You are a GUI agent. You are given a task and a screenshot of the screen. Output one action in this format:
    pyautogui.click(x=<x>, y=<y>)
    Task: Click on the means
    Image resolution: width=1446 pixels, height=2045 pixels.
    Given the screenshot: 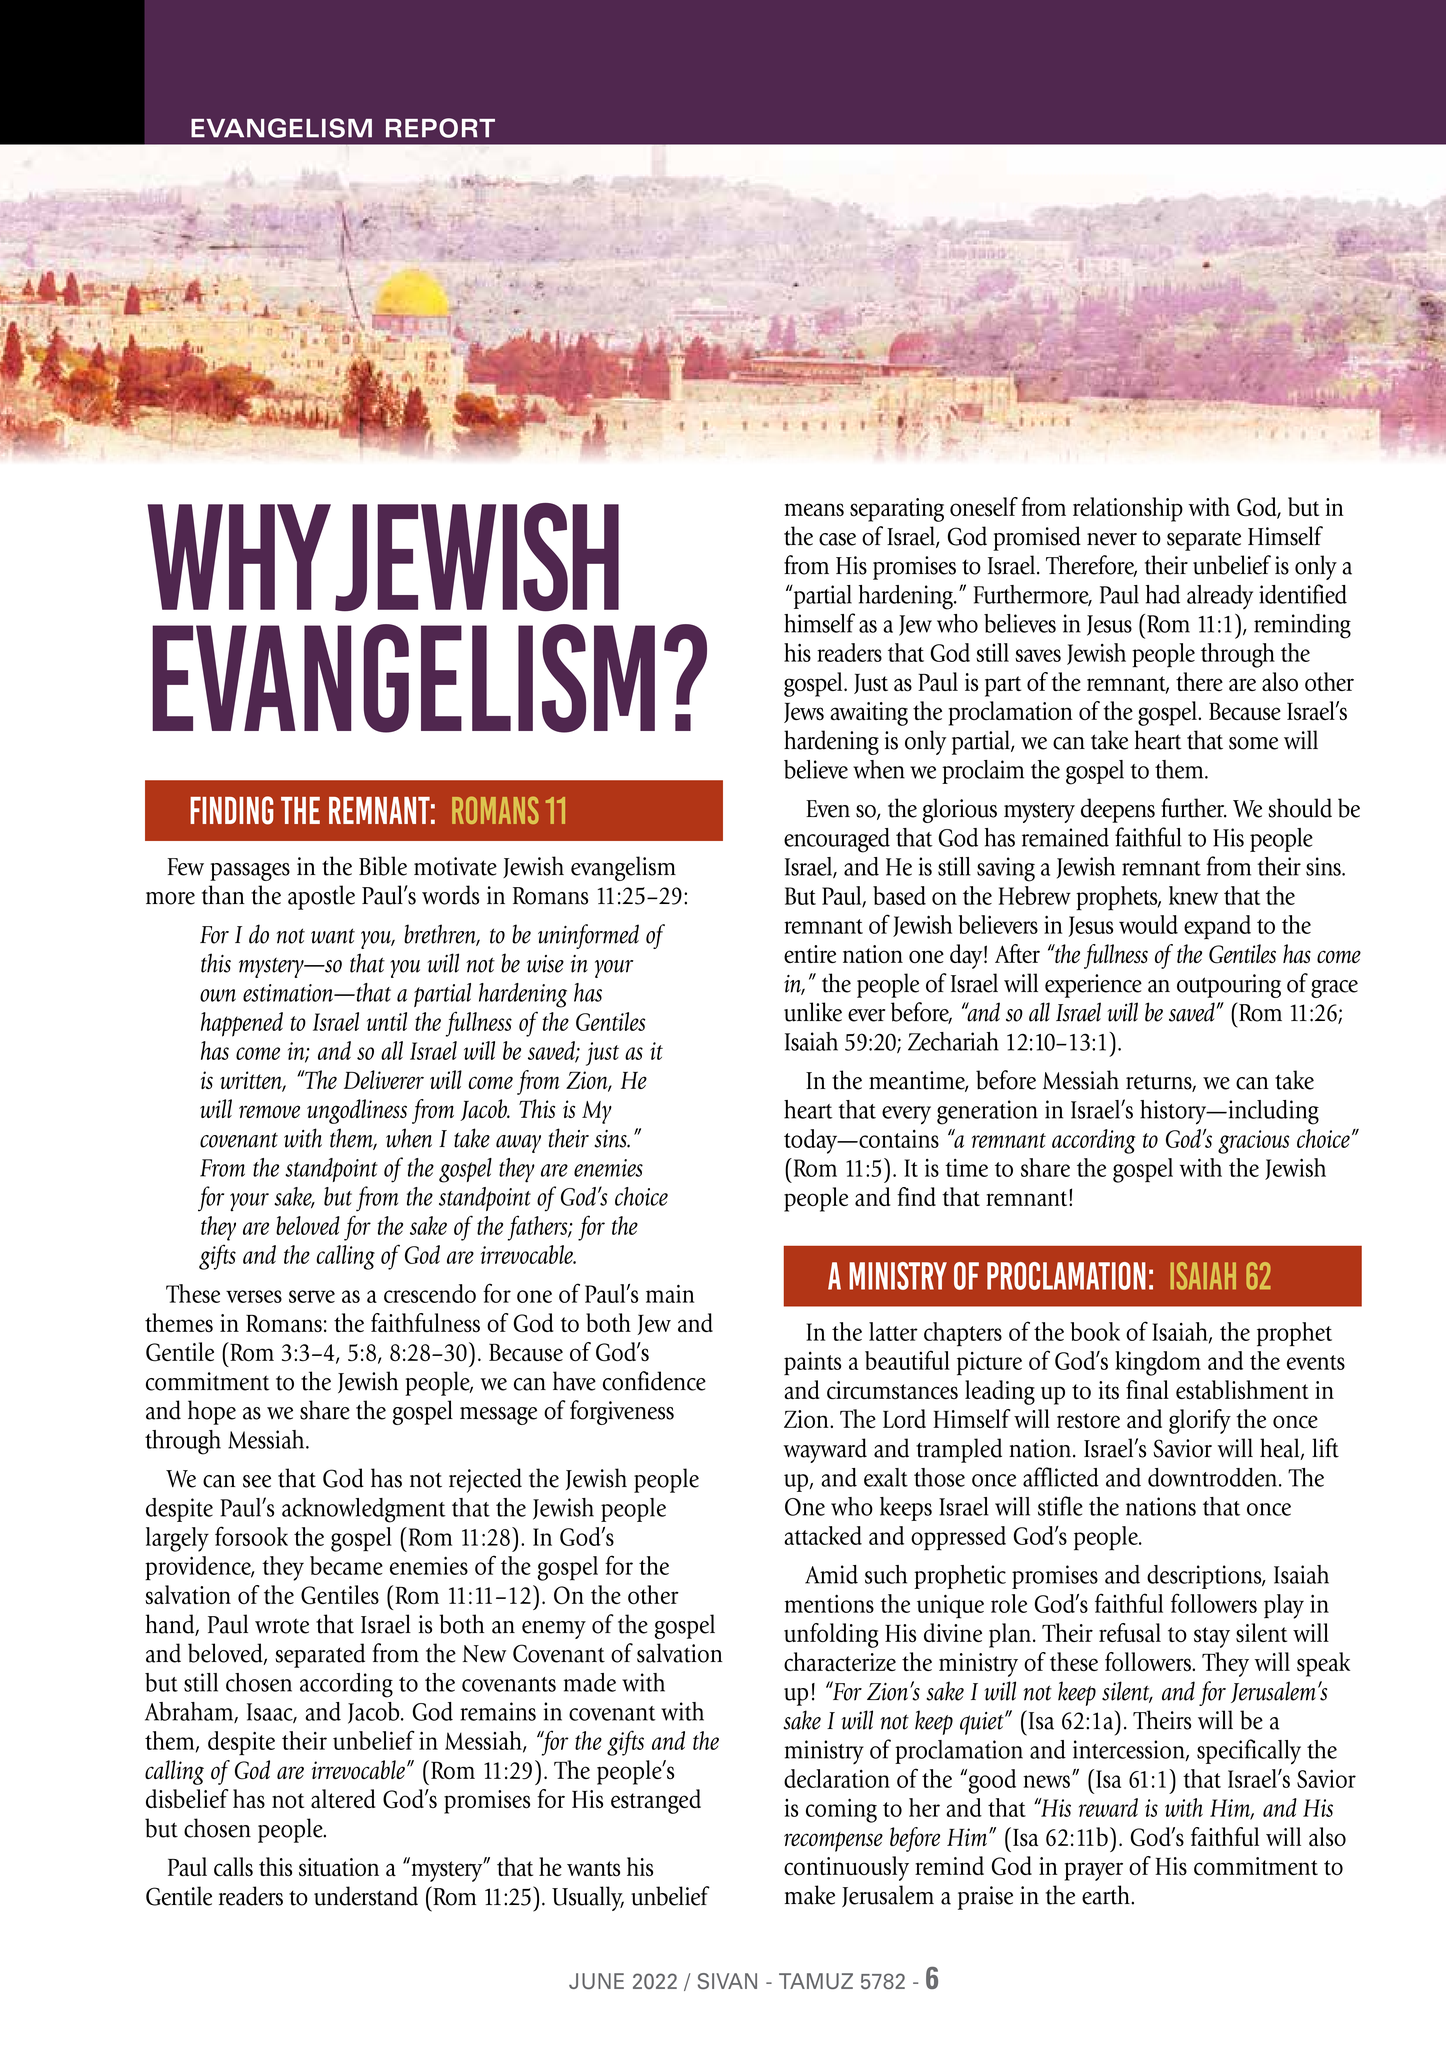 What is the action you would take?
    pyautogui.click(x=814, y=510)
